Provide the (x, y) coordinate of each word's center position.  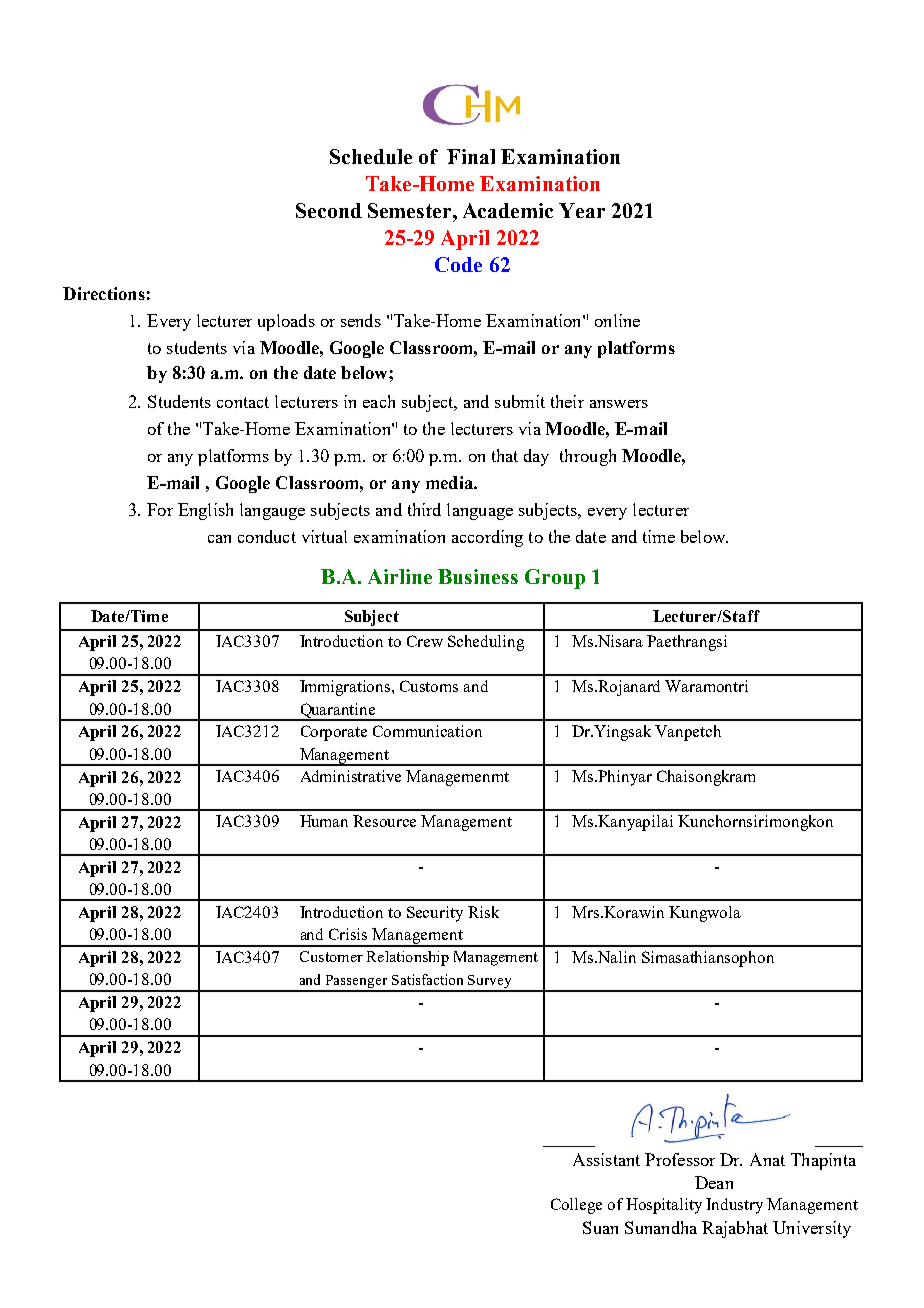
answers (619, 404)
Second (329, 210)
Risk (483, 912)
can (219, 539)
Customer (331, 956)
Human (324, 821)
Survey (490, 983)
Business (478, 576)
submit (520, 401)
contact (243, 402)
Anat (767, 1159)
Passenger (356, 983)
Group (555, 579)
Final (471, 156)
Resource (384, 821)
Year (582, 210)
